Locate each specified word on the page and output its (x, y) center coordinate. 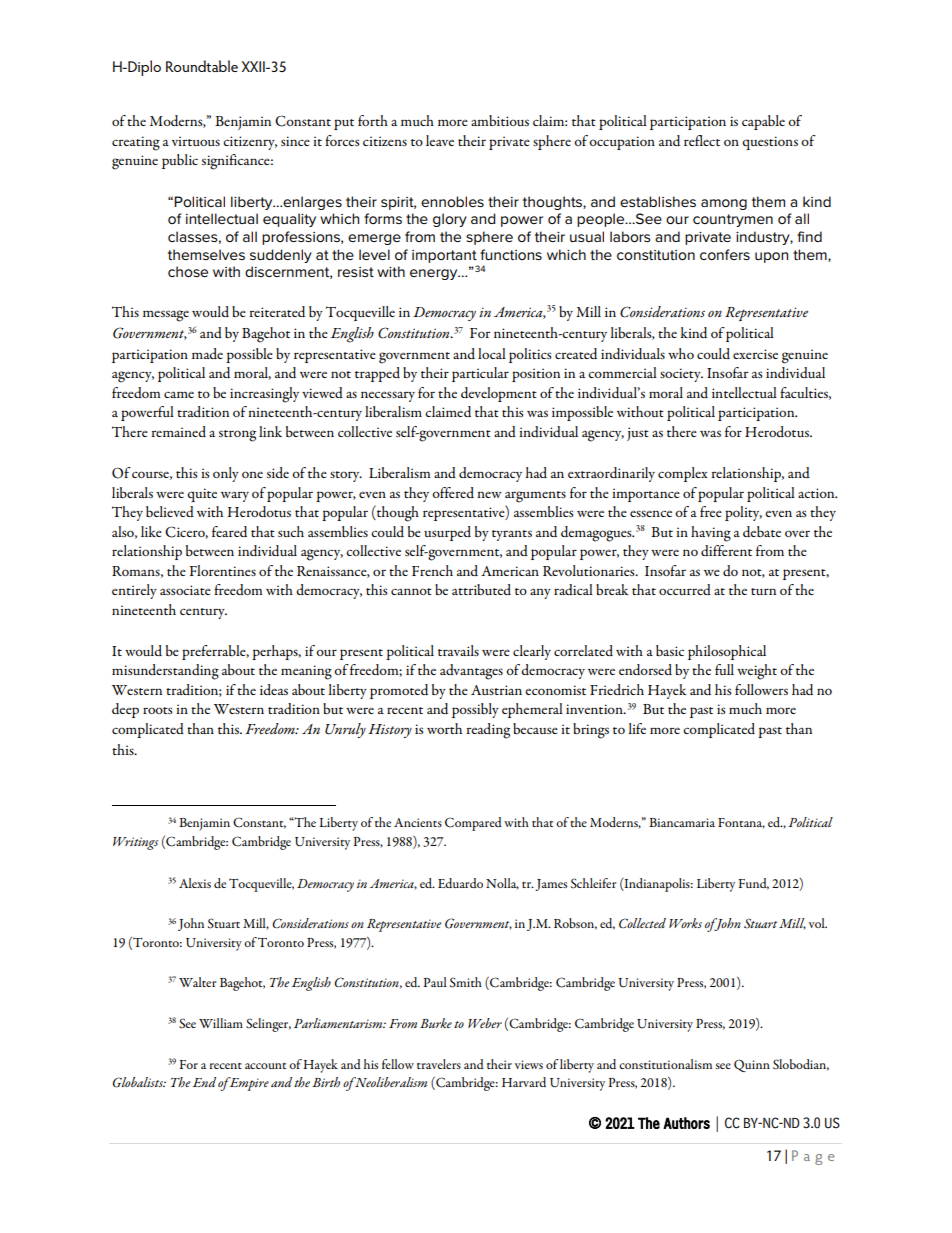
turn (763, 591)
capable (763, 122)
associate (185, 590)
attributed (481, 589)
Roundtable (202, 66)
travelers (439, 1064)
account (265, 1066)
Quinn (752, 1065)
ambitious (500, 120)
